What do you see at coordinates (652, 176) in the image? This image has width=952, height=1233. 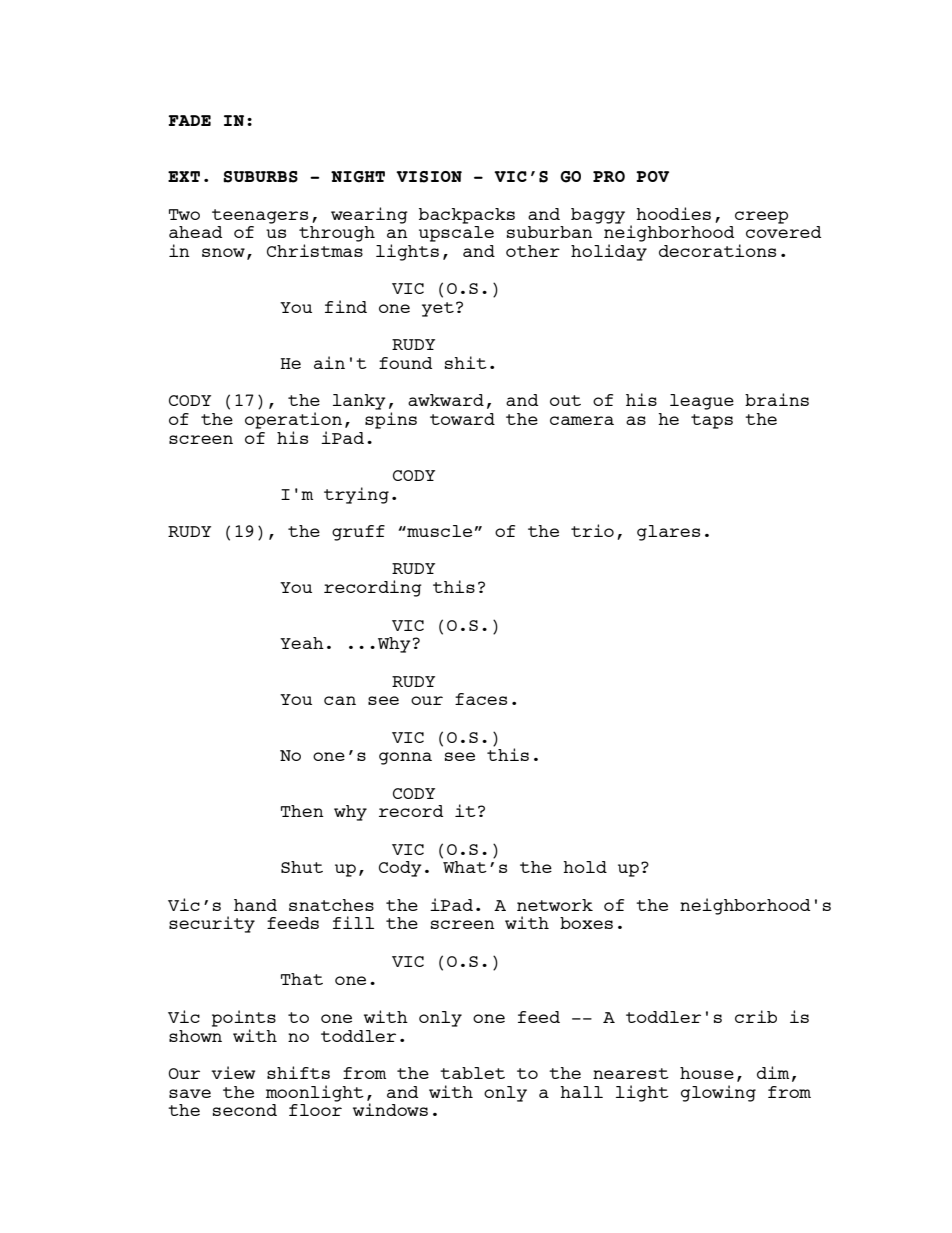 I see `POV` at bounding box center [652, 176].
